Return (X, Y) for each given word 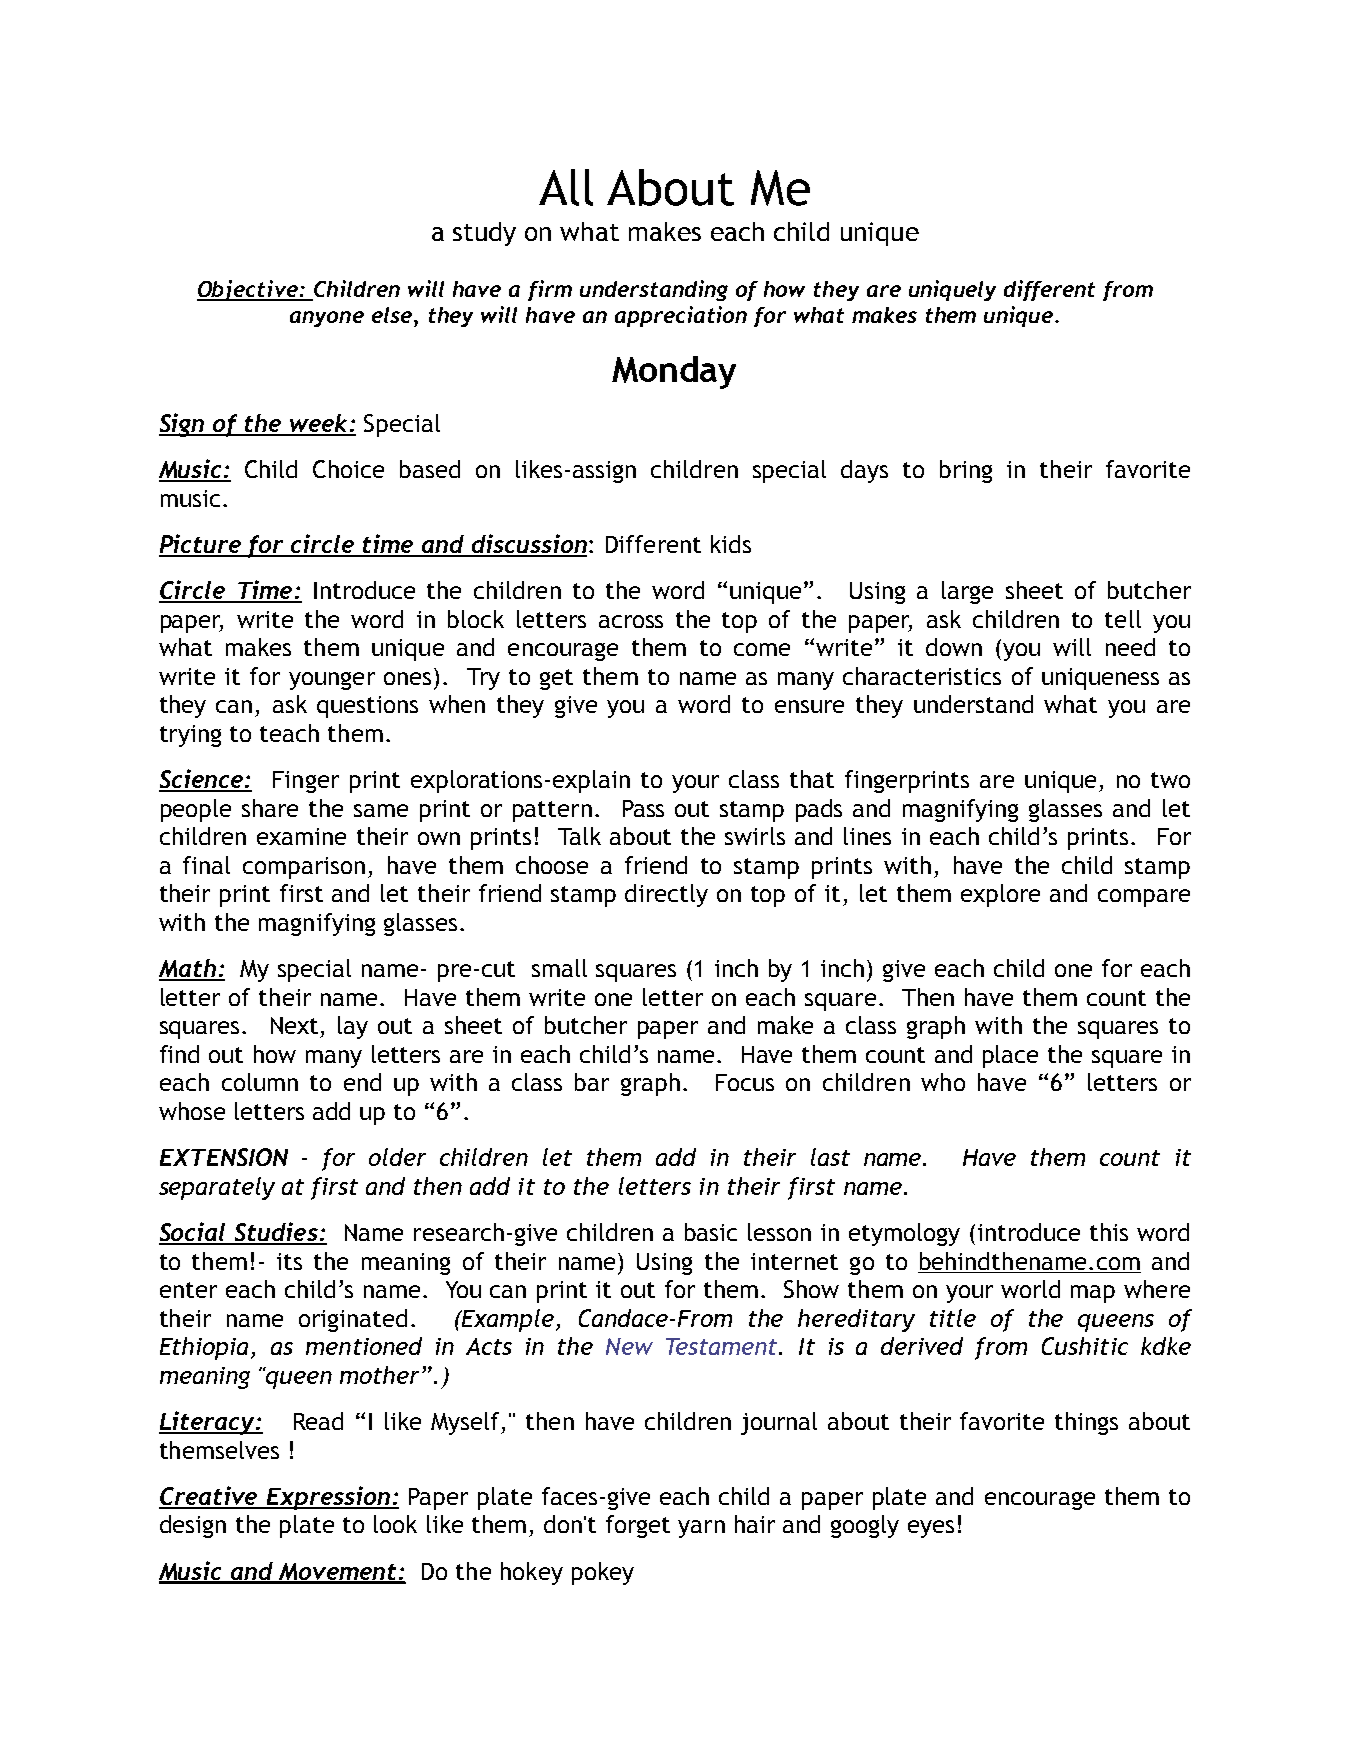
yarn (701, 1529)
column (260, 1082)
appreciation (681, 316)
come (762, 649)
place (1010, 1056)
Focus (745, 1082)
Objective (248, 290)
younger (332, 681)
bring (966, 471)
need (1130, 647)
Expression (328, 1498)
